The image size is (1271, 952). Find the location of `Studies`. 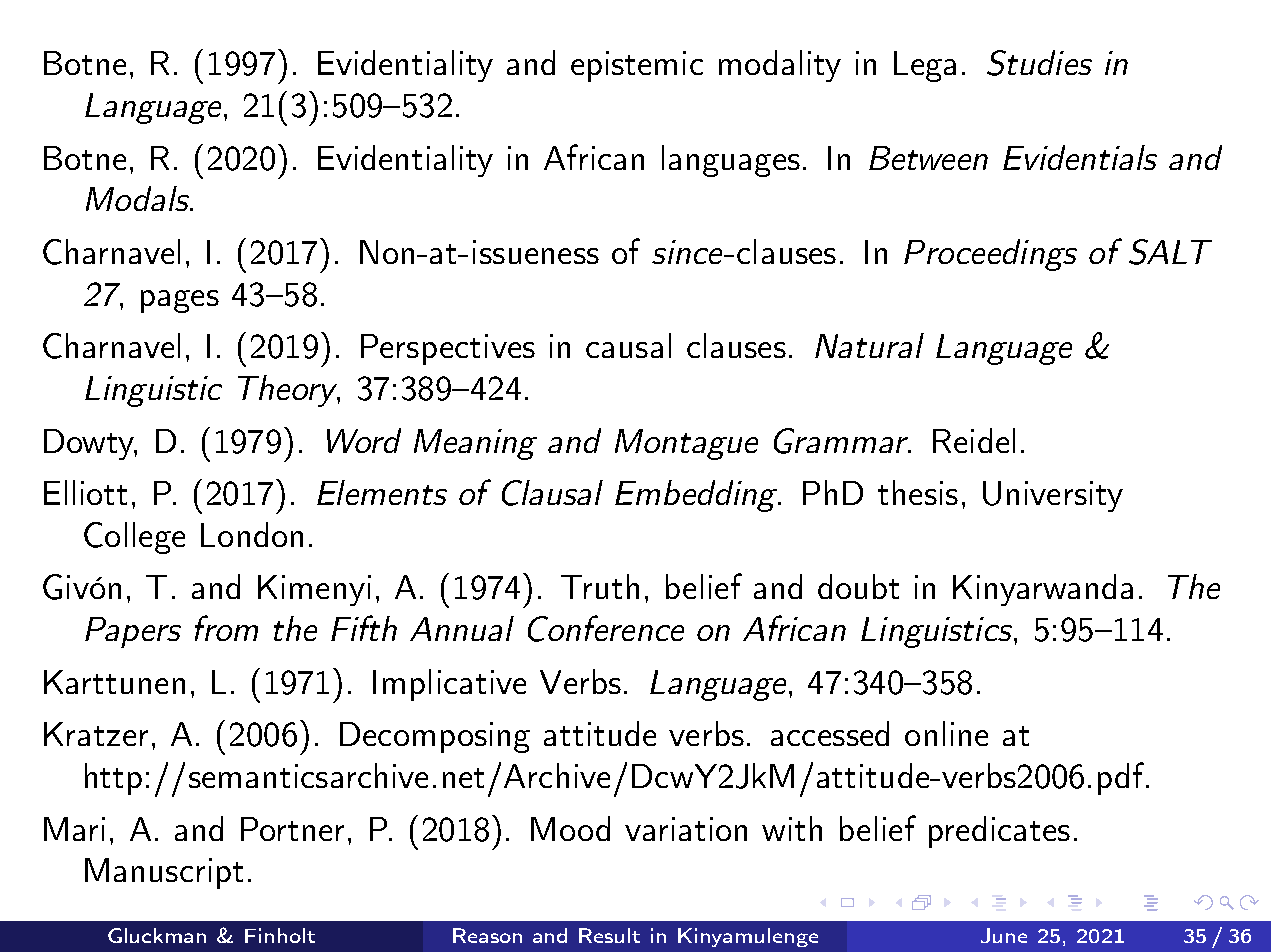

Studies is located at coordinates (1039, 63).
